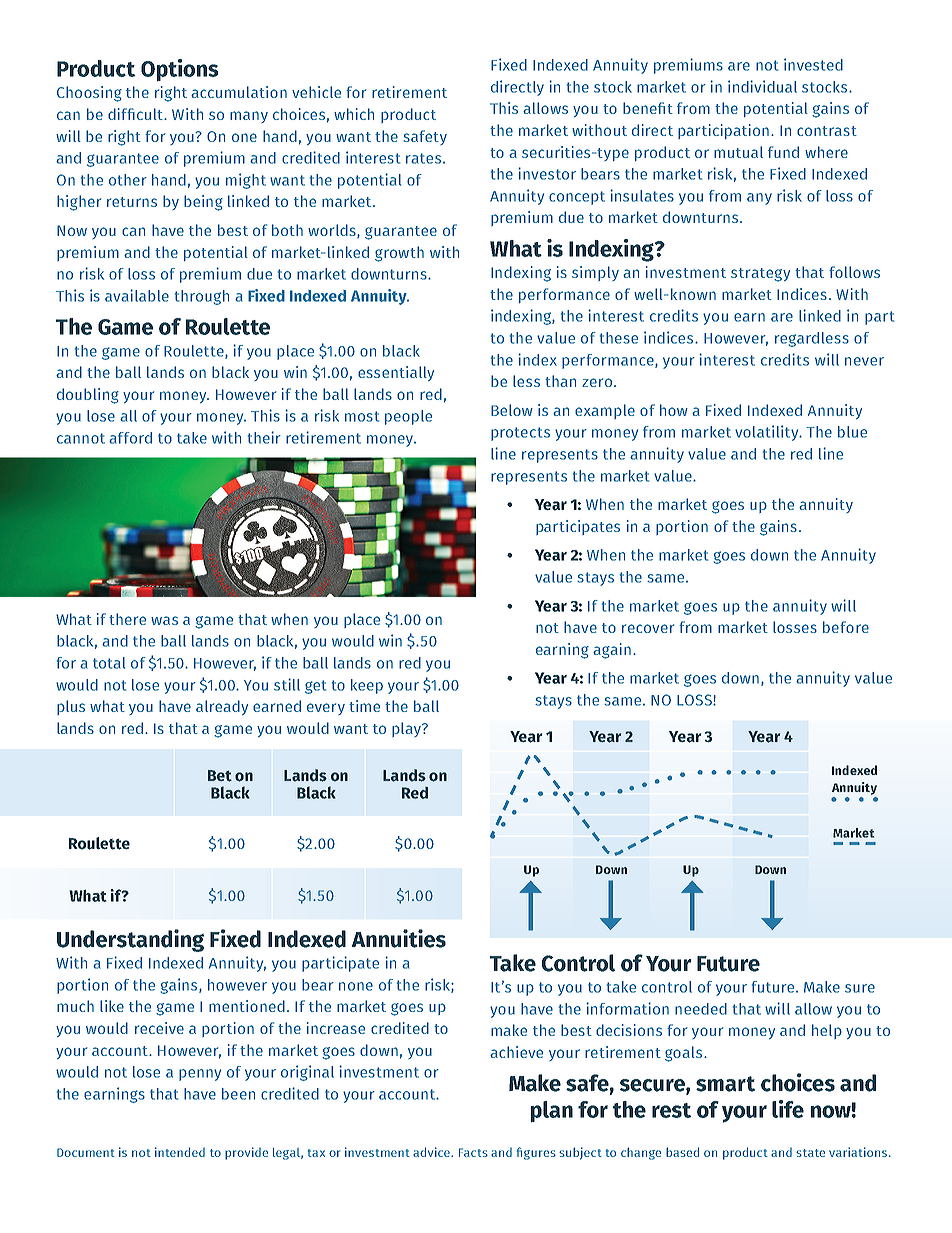 Image resolution: width=952 pixels, height=1233 pixels. What do you see at coordinates (130, 940) in the screenshot?
I see `Understanding` at bounding box center [130, 940].
